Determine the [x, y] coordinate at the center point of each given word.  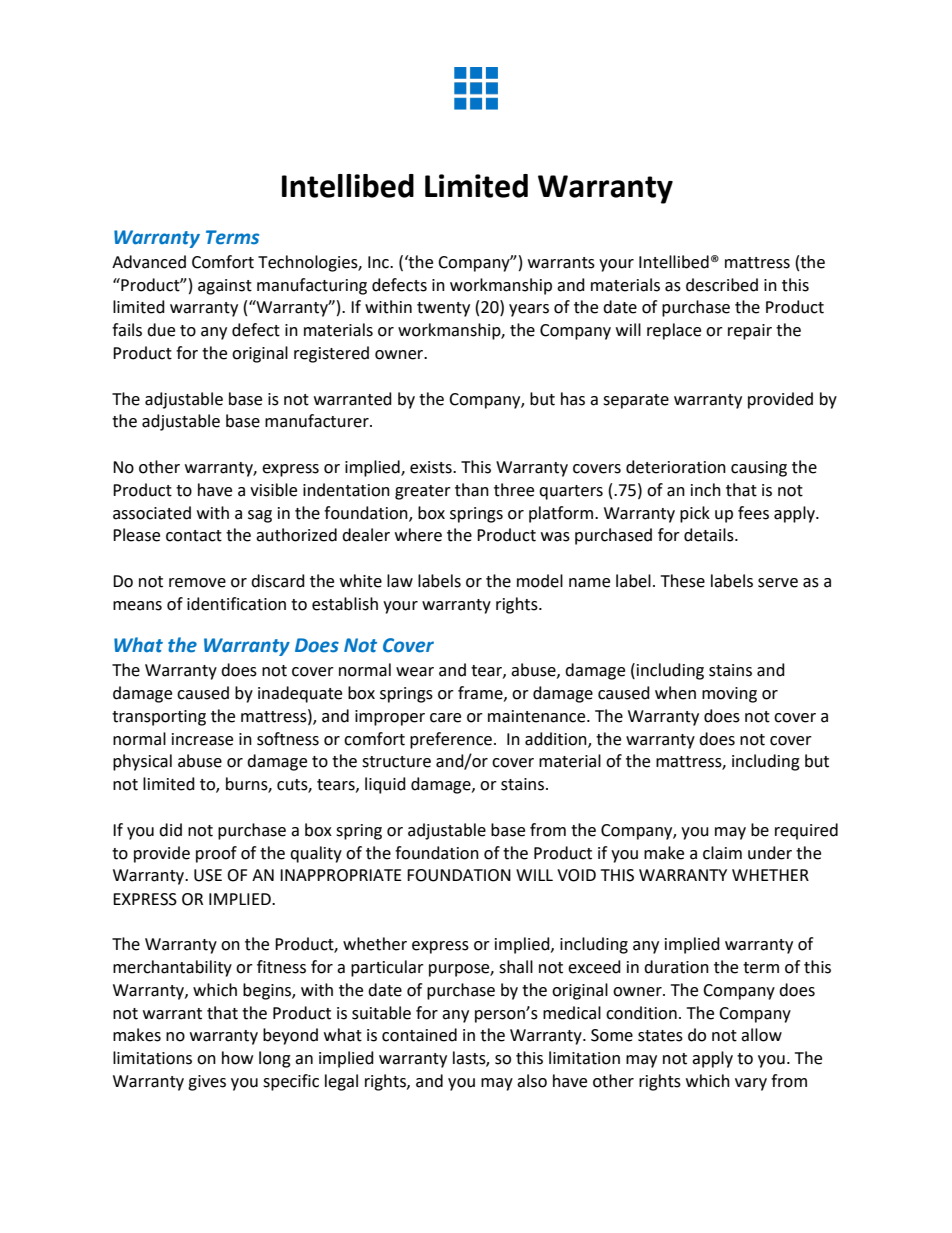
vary [751, 1084]
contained [419, 1035]
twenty [443, 309]
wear [415, 672]
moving [729, 695]
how [237, 1058]
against [225, 287]
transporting [159, 718]
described [722, 285]
